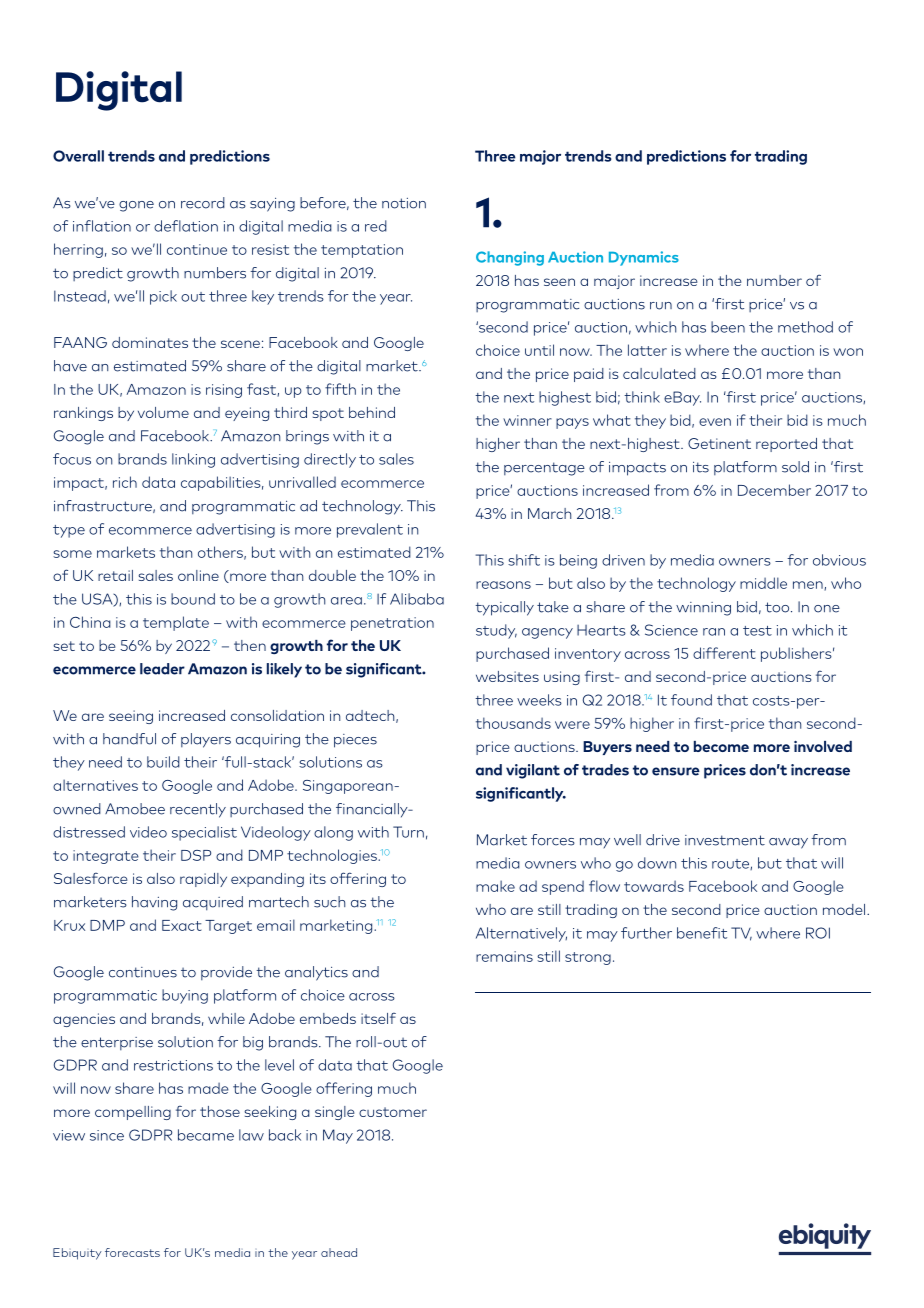 The image size is (924, 1308). I want to click on found, so click(691, 700).
